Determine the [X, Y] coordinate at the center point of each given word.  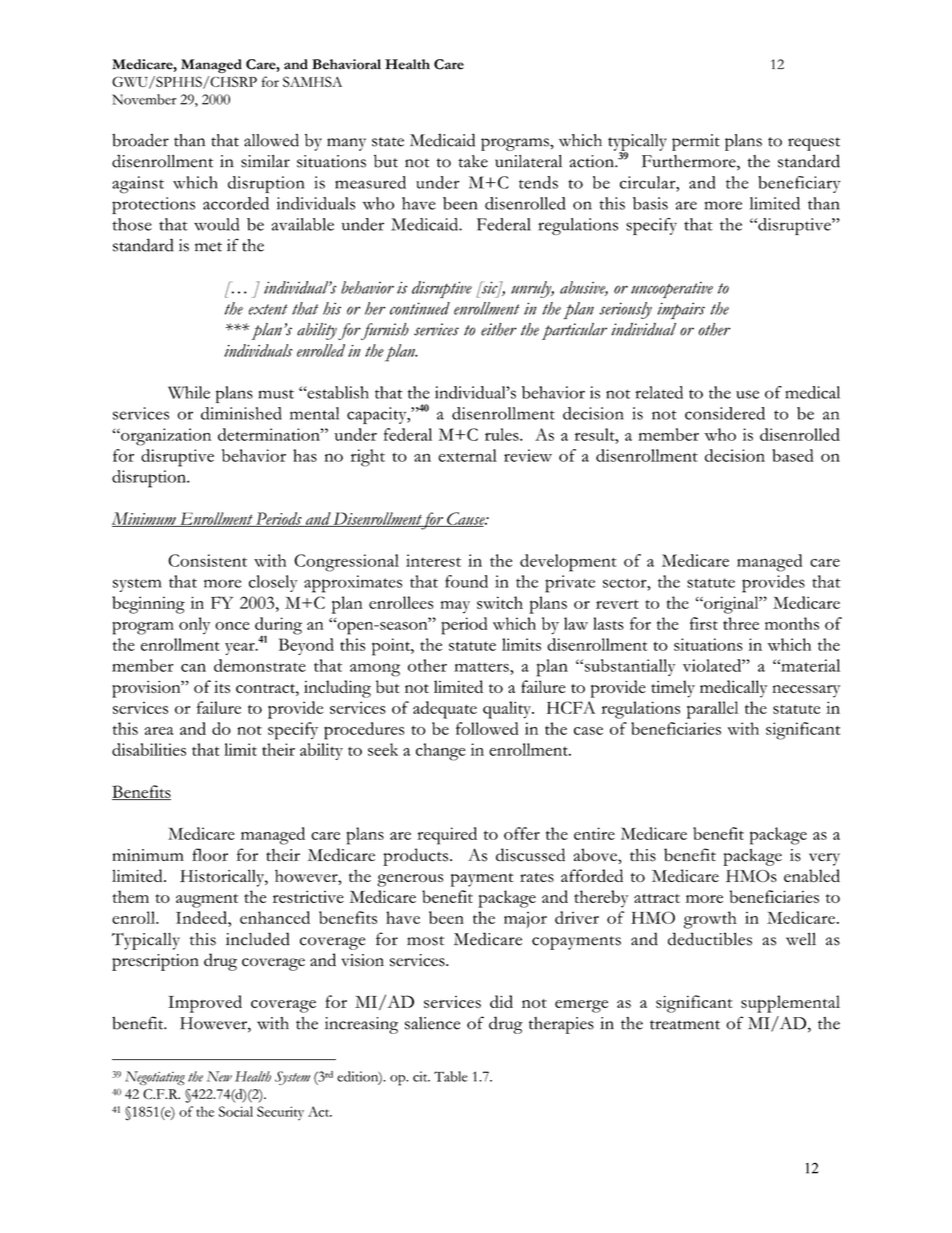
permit [696, 142]
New [219, 1076]
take [473, 161]
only [194, 625]
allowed [271, 140]
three [741, 623]
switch [500, 602]
